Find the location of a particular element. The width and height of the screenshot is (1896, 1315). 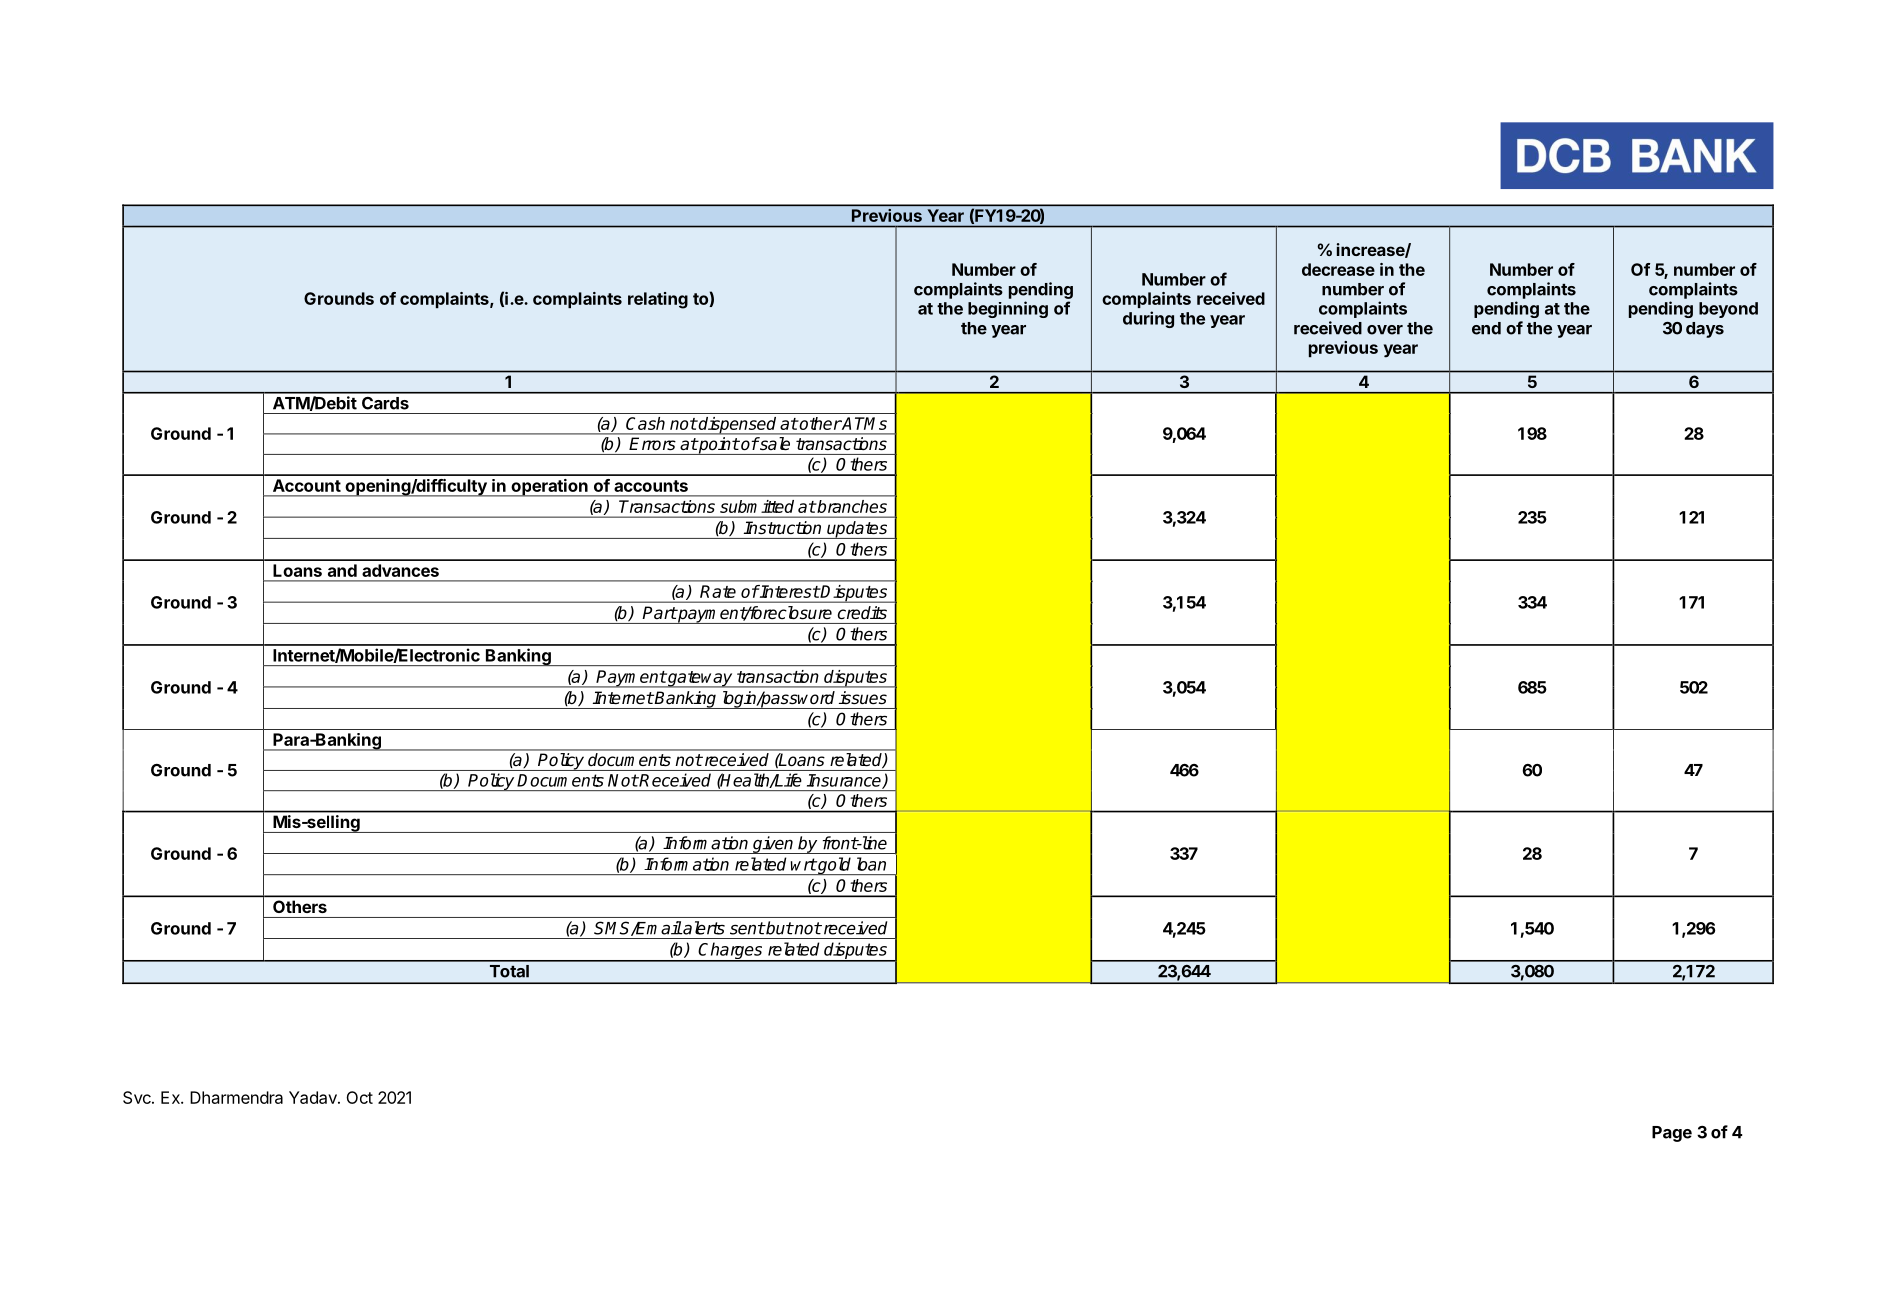

operation is located at coordinates (549, 488).
